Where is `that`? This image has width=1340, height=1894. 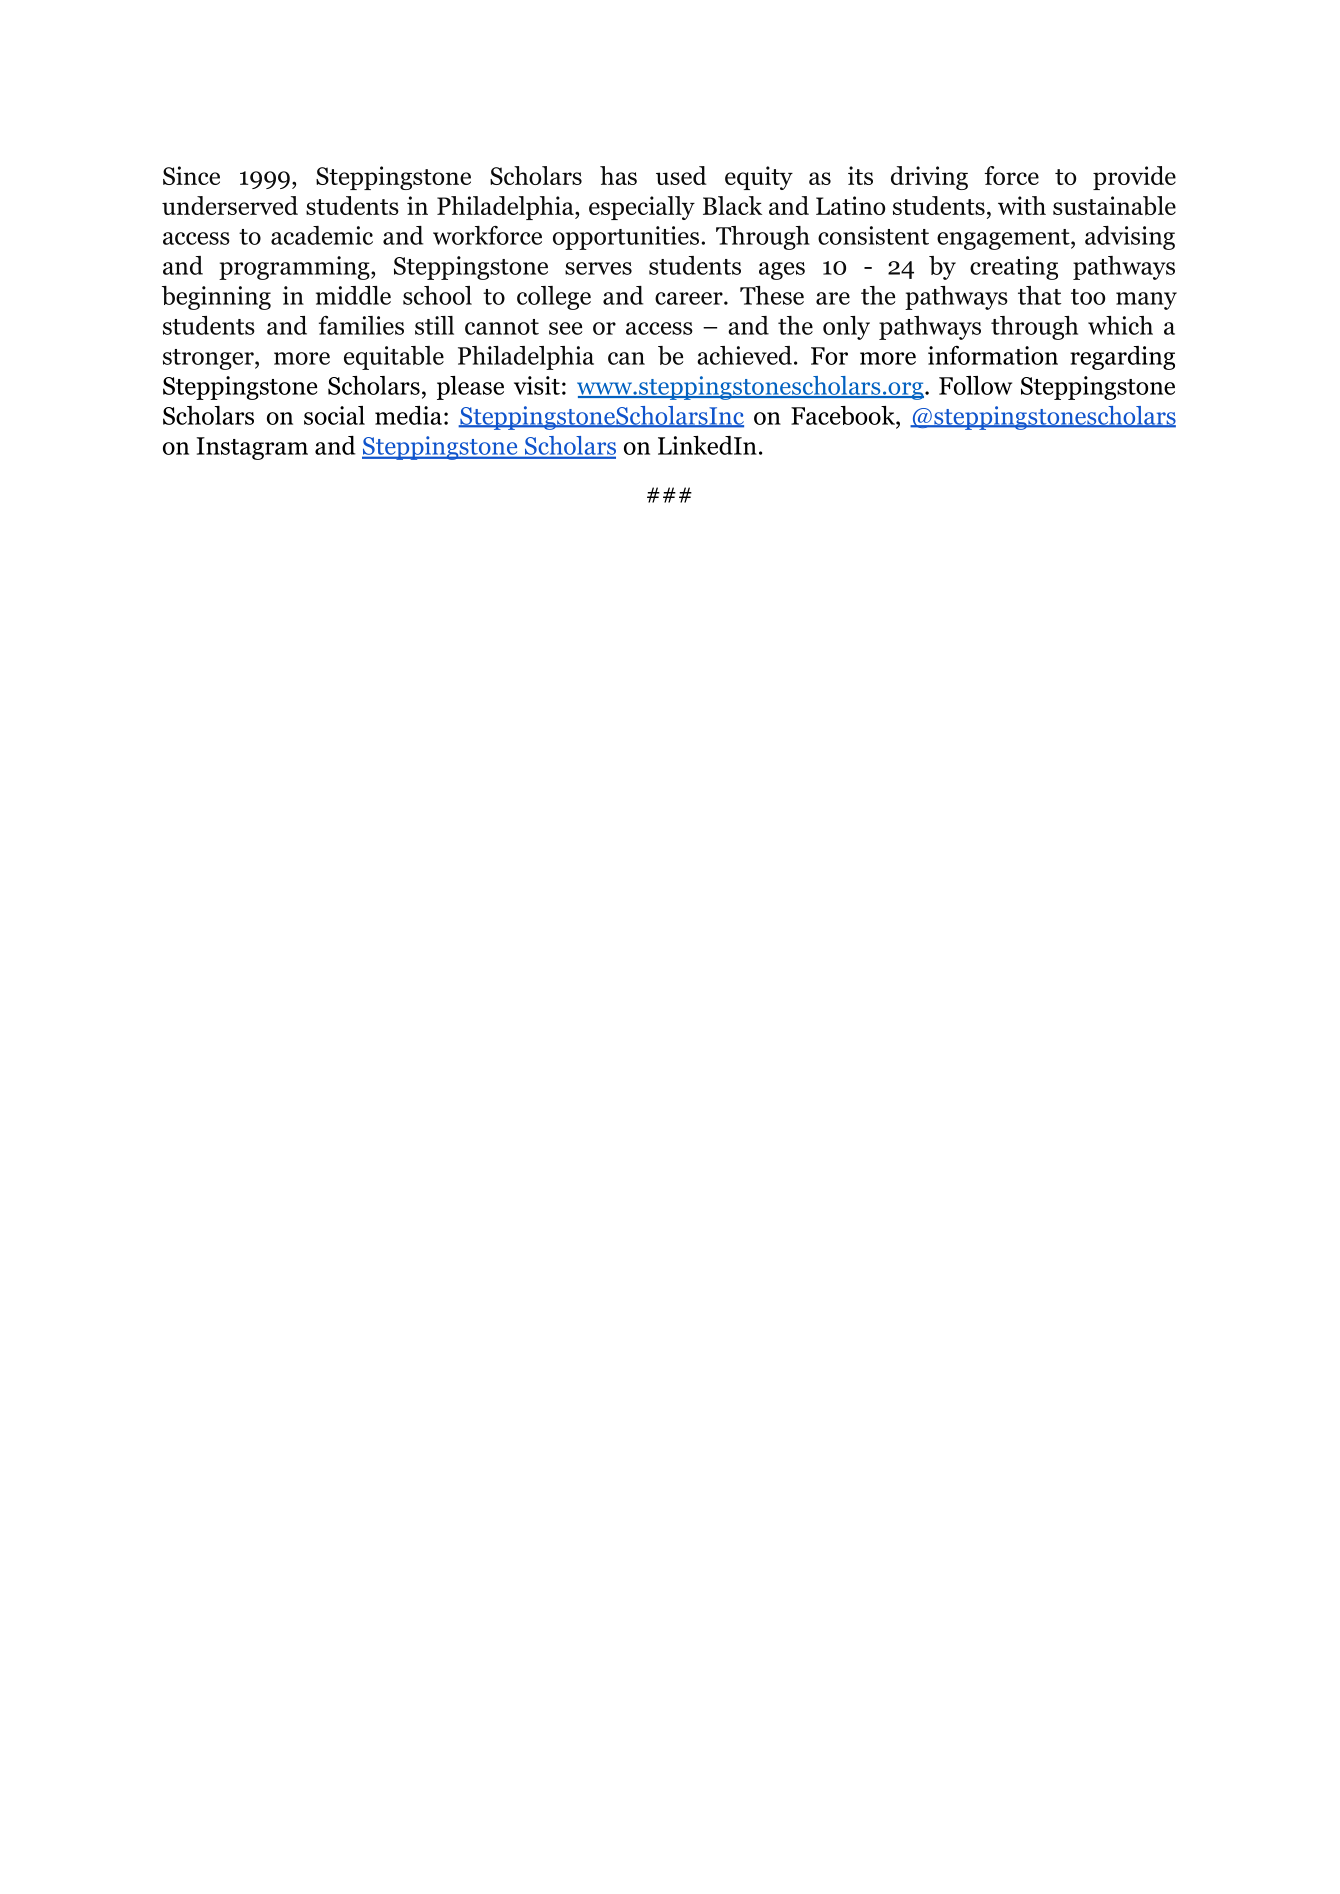
that is located at coordinates (1039, 295).
